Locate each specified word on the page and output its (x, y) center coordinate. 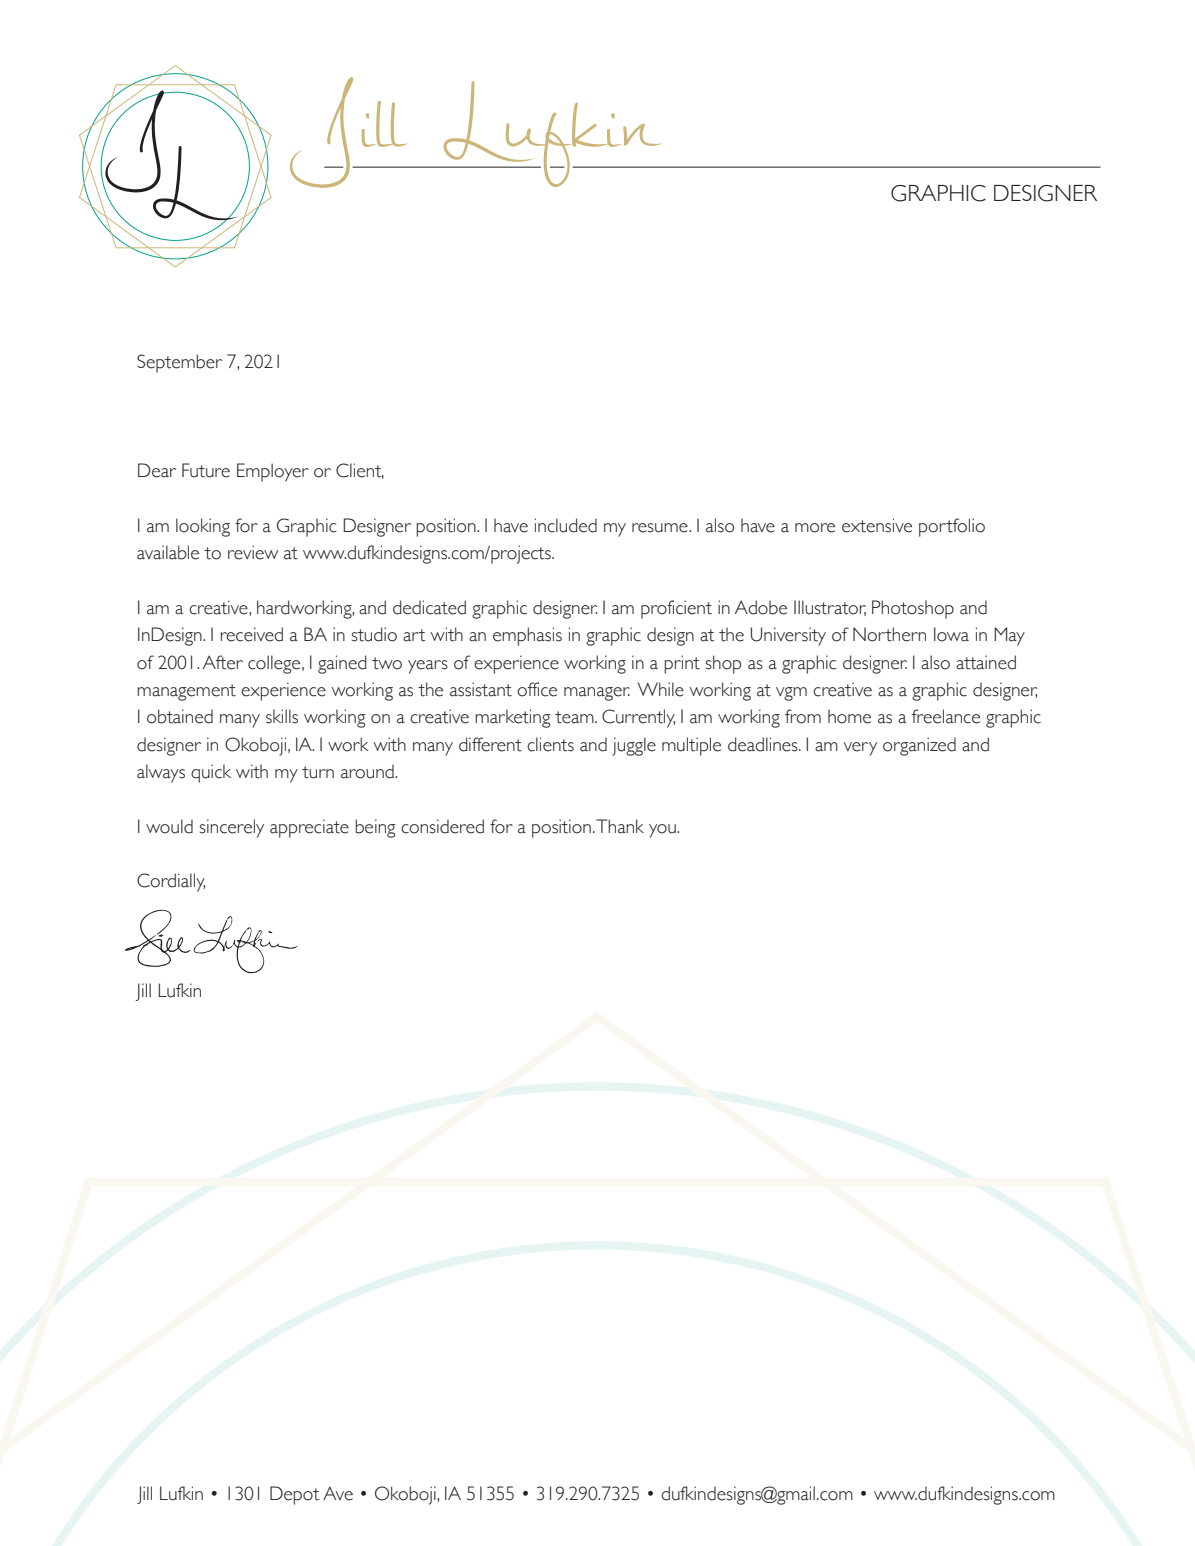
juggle (634, 746)
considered (442, 826)
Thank (620, 826)
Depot (294, 1495)
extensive (877, 525)
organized (919, 746)
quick (211, 773)
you (663, 831)
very (860, 749)
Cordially (171, 882)
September (179, 363)
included (566, 525)
